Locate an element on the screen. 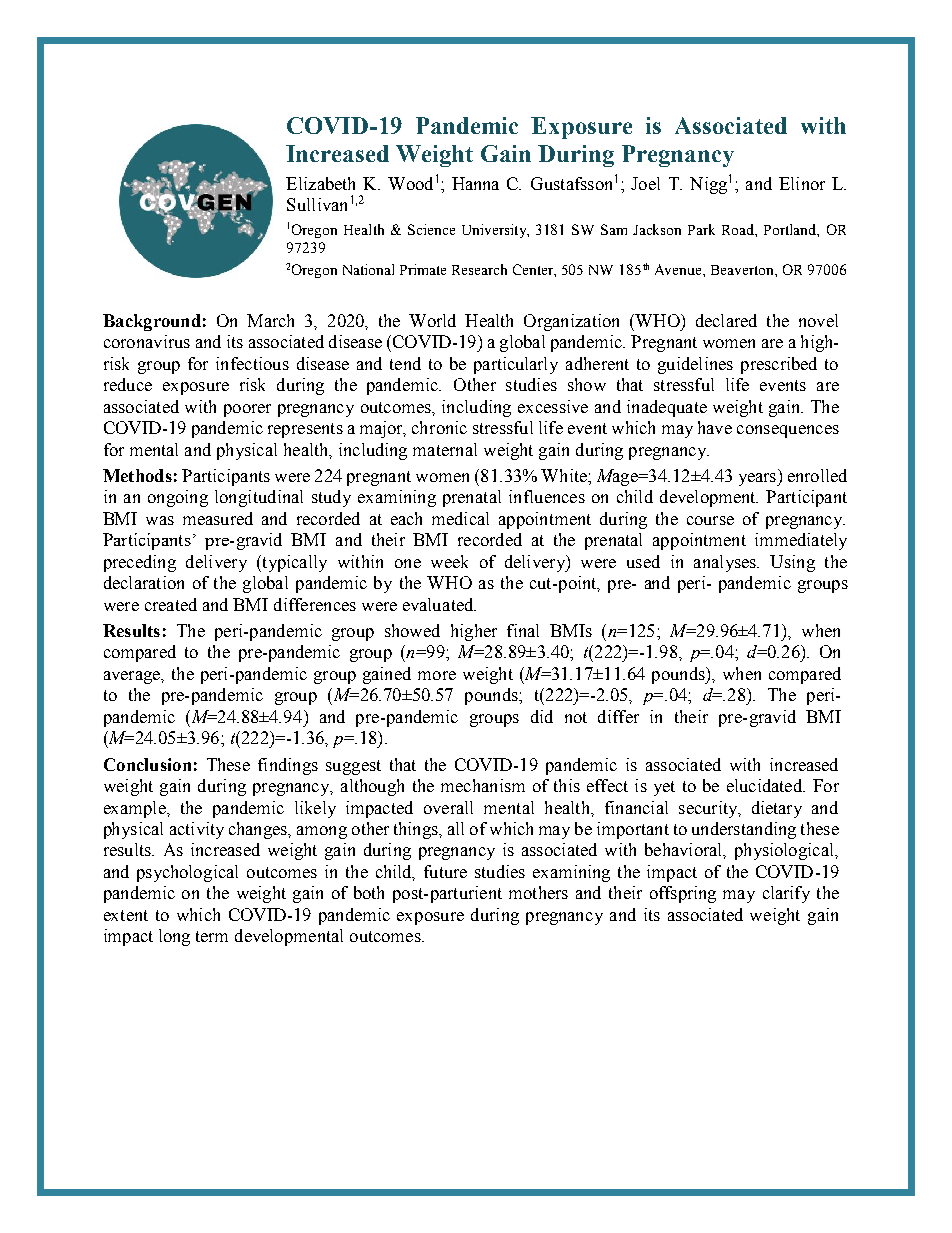  term is located at coordinates (212, 936).
